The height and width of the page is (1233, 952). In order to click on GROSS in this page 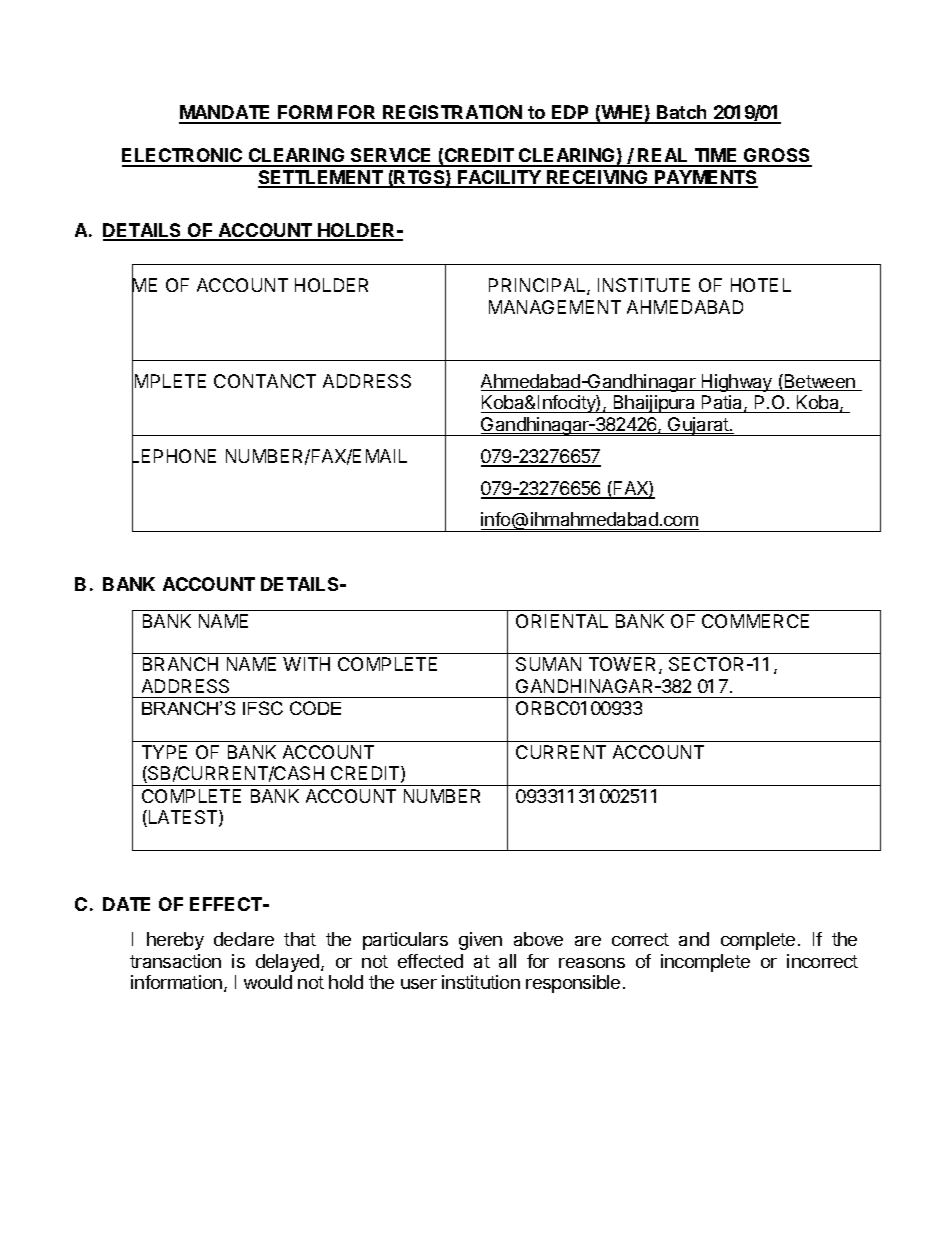, I will do `click(777, 157)`.
